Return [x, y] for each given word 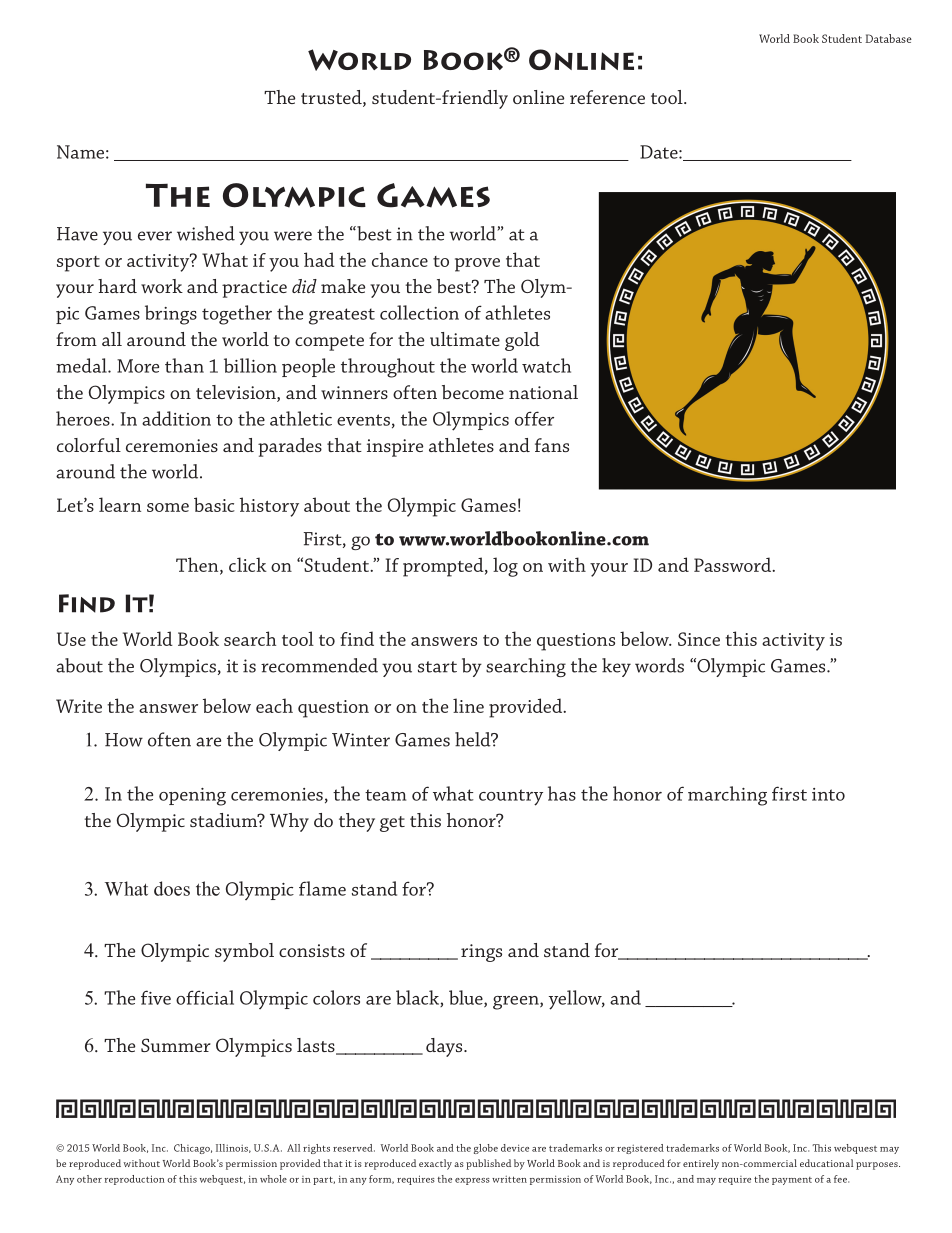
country [511, 797]
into [828, 794]
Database [888, 38]
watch [546, 365]
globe [486, 1149]
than [184, 365]
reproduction [135, 1180]
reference [607, 97]
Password [733, 564]
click [248, 564]
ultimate [465, 339]
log [505, 567]
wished [206, 233]
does [172, 888]
